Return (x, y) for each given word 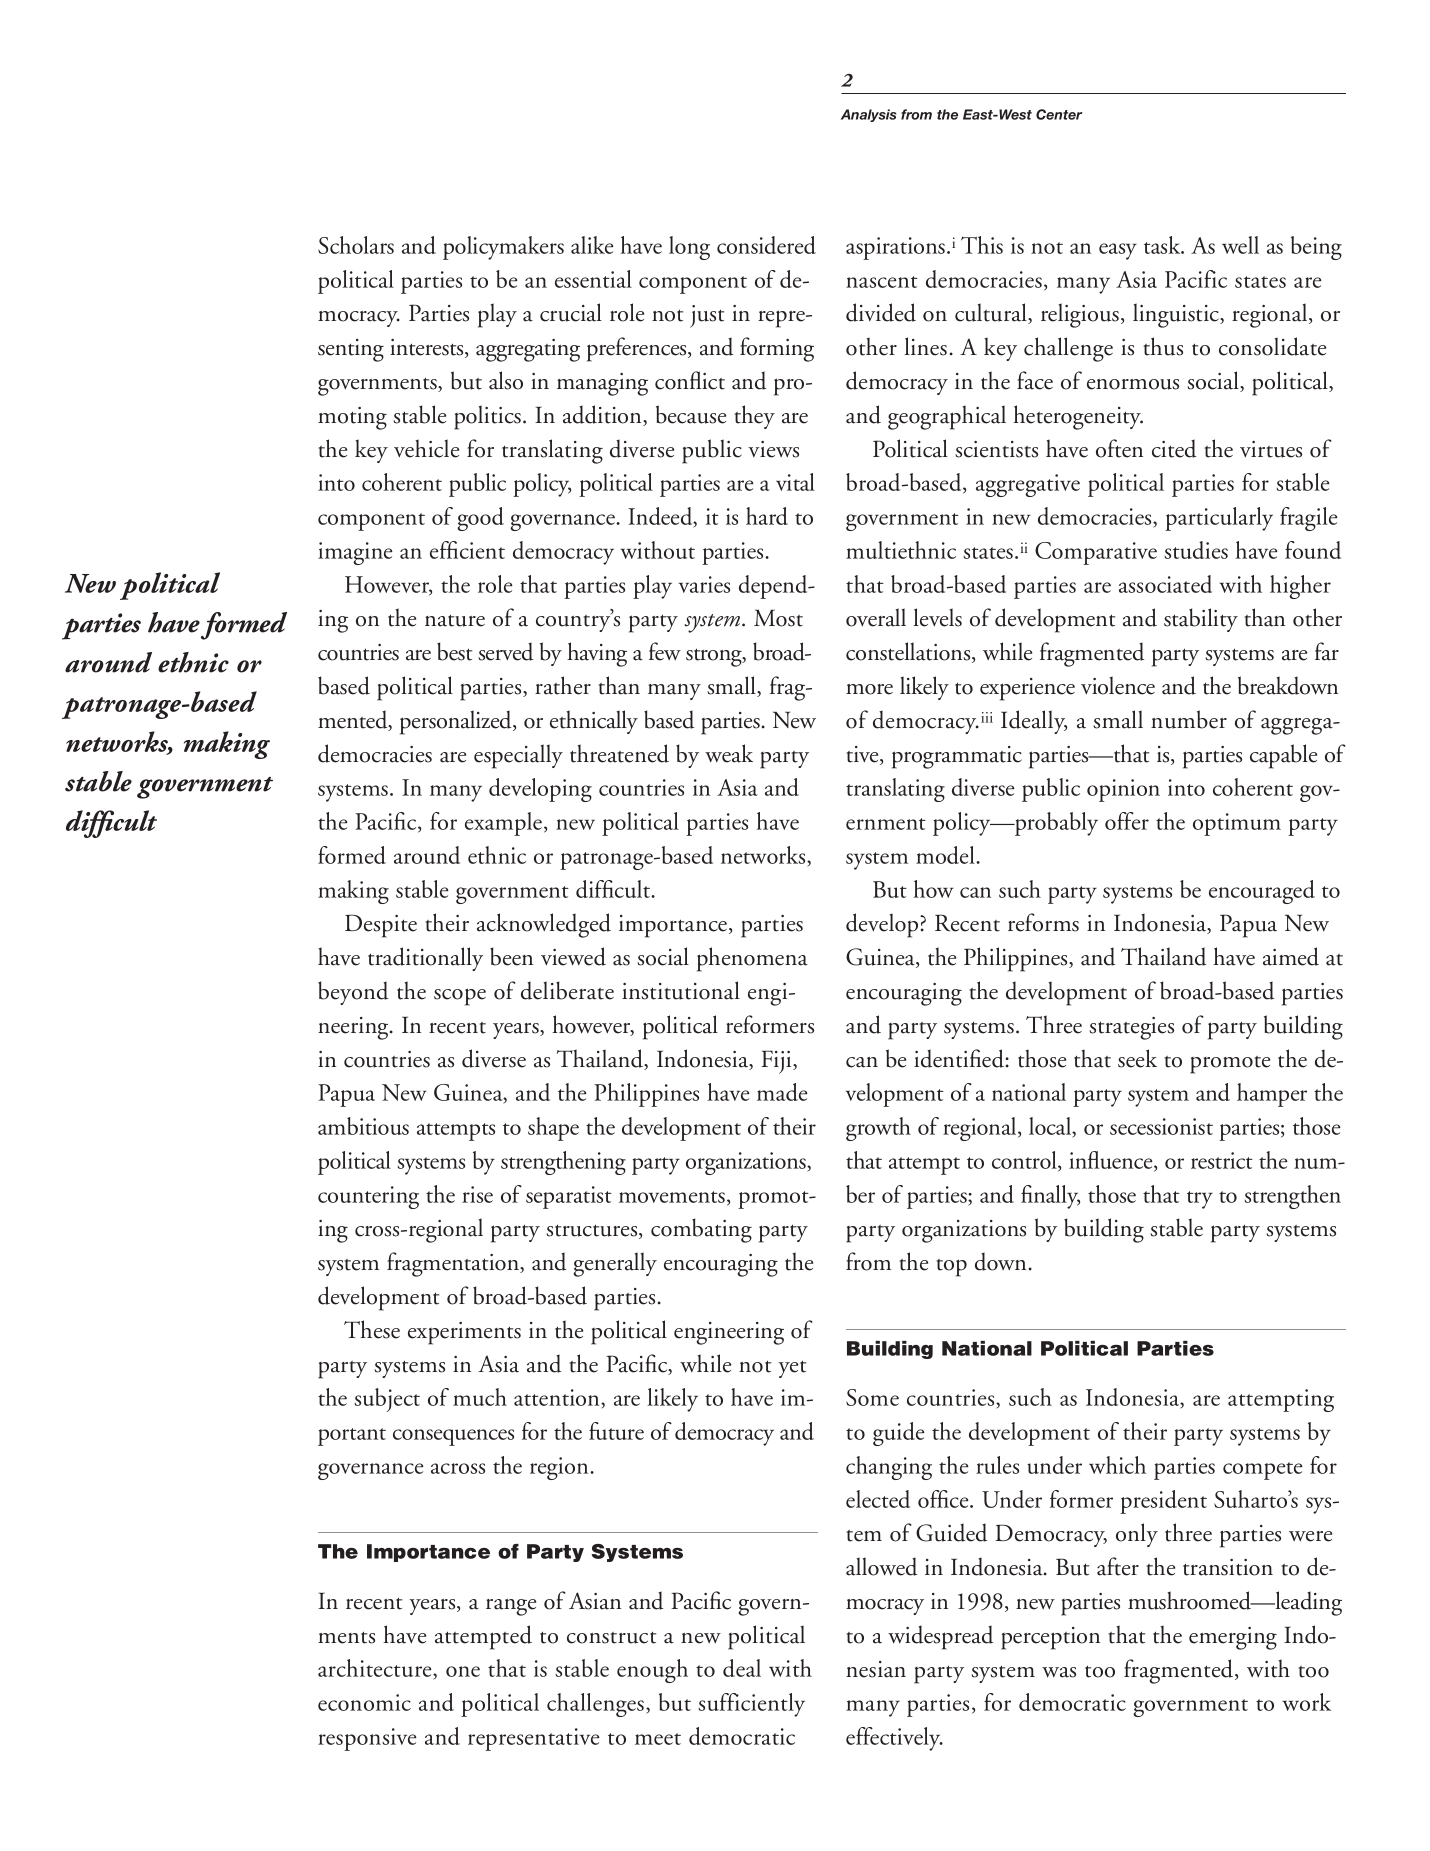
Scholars (356, 245)
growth (878, 1129)
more (869, 689)
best (454, 651)
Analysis (869, 115)
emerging (1233, 1638)
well (1240, 245)
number (1189, 719)
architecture (376, 1669)
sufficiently (751, 1705)
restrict (1222, 1160)
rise (477, 1194)
